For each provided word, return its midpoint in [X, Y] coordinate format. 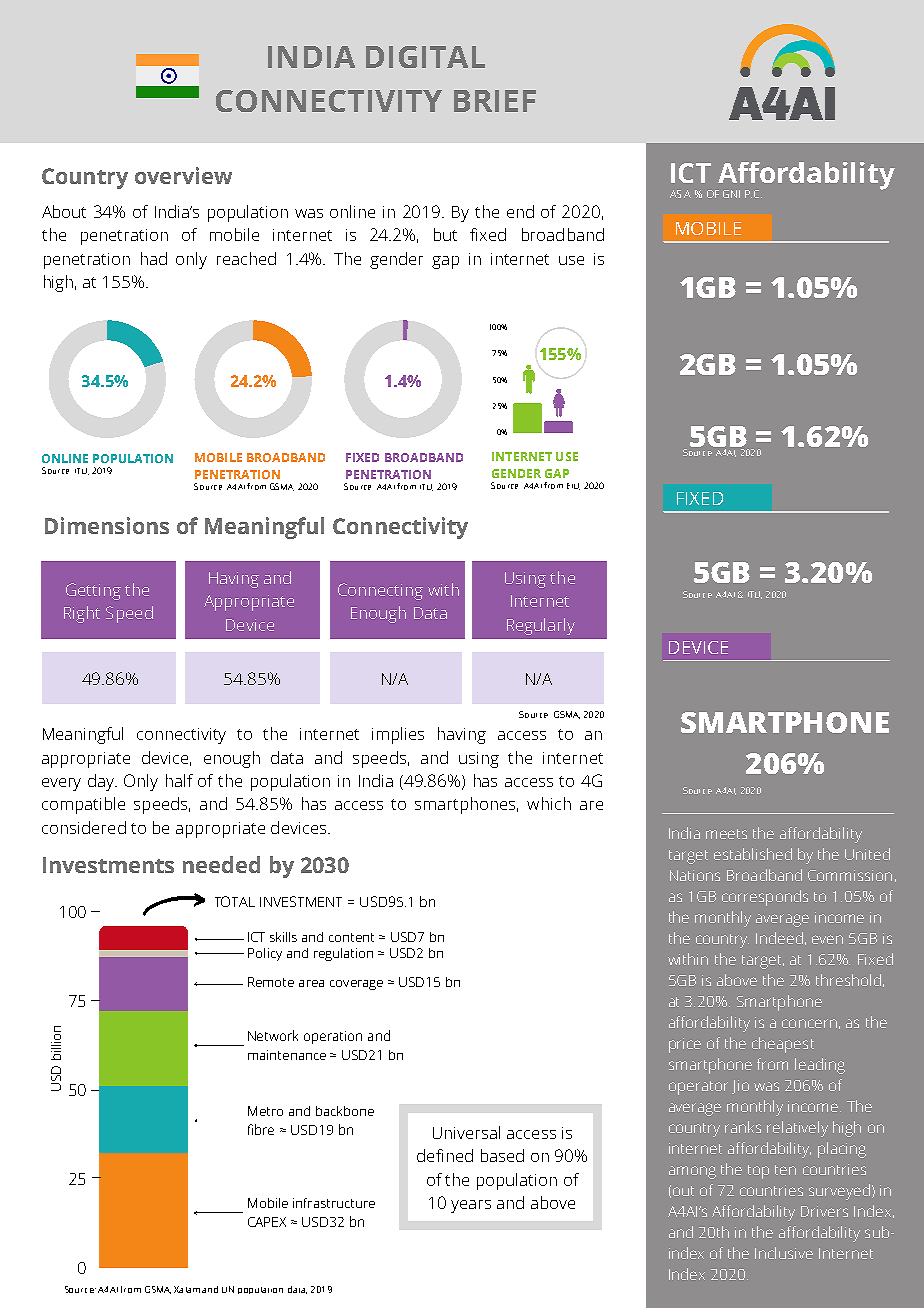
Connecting [380, 591]
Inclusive [784, 1253]
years [471, 1206]
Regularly [541, 626]
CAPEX [267, 1222]
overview [183, 175]
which [549, 803]
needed [221, 864]
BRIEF [495, 101]
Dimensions [107, 525]
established [753, 854]
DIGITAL [425, 57]
